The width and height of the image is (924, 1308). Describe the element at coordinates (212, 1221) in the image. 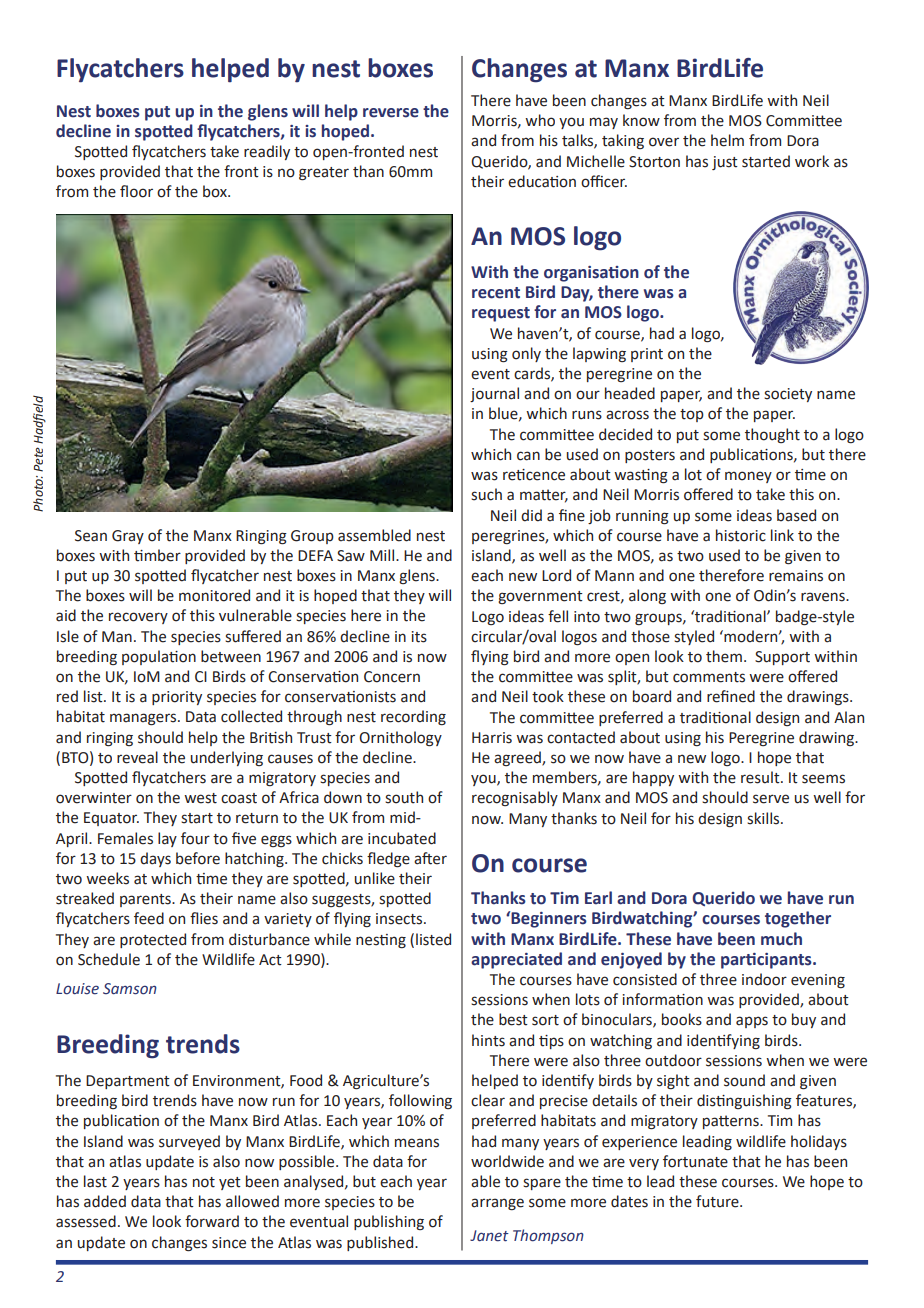

I see `forward` at that location.
